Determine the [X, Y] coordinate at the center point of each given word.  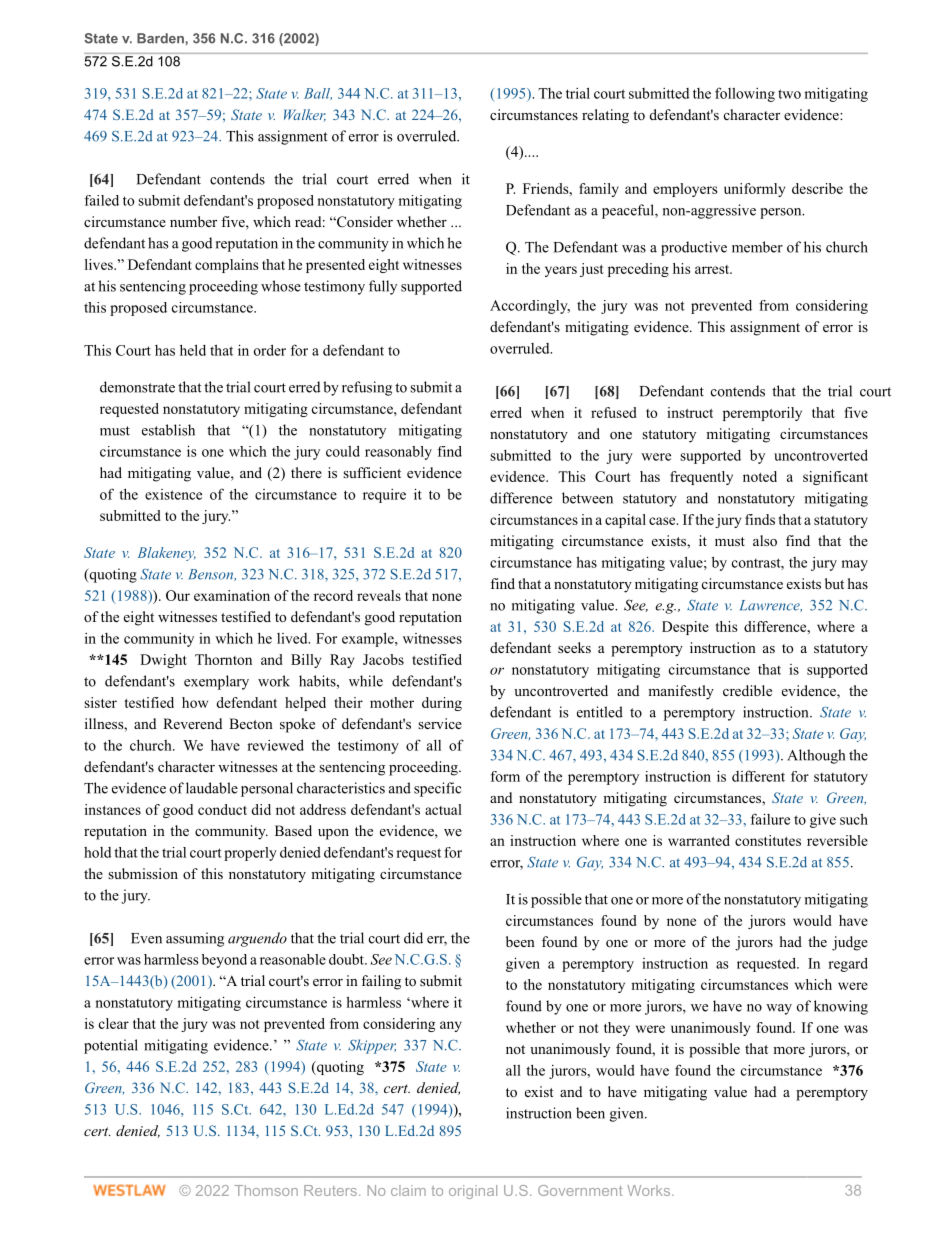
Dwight [163, 661]
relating [605, 116]
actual [443, 809]
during [442, 704]
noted [760, 476]
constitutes [768, 840]
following [745, 94]
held [193, 350]
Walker [305, 115]
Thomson [266, 1190]
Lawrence [771, 606]
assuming [195, 939]
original [473, 1192]
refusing [367, 388]
